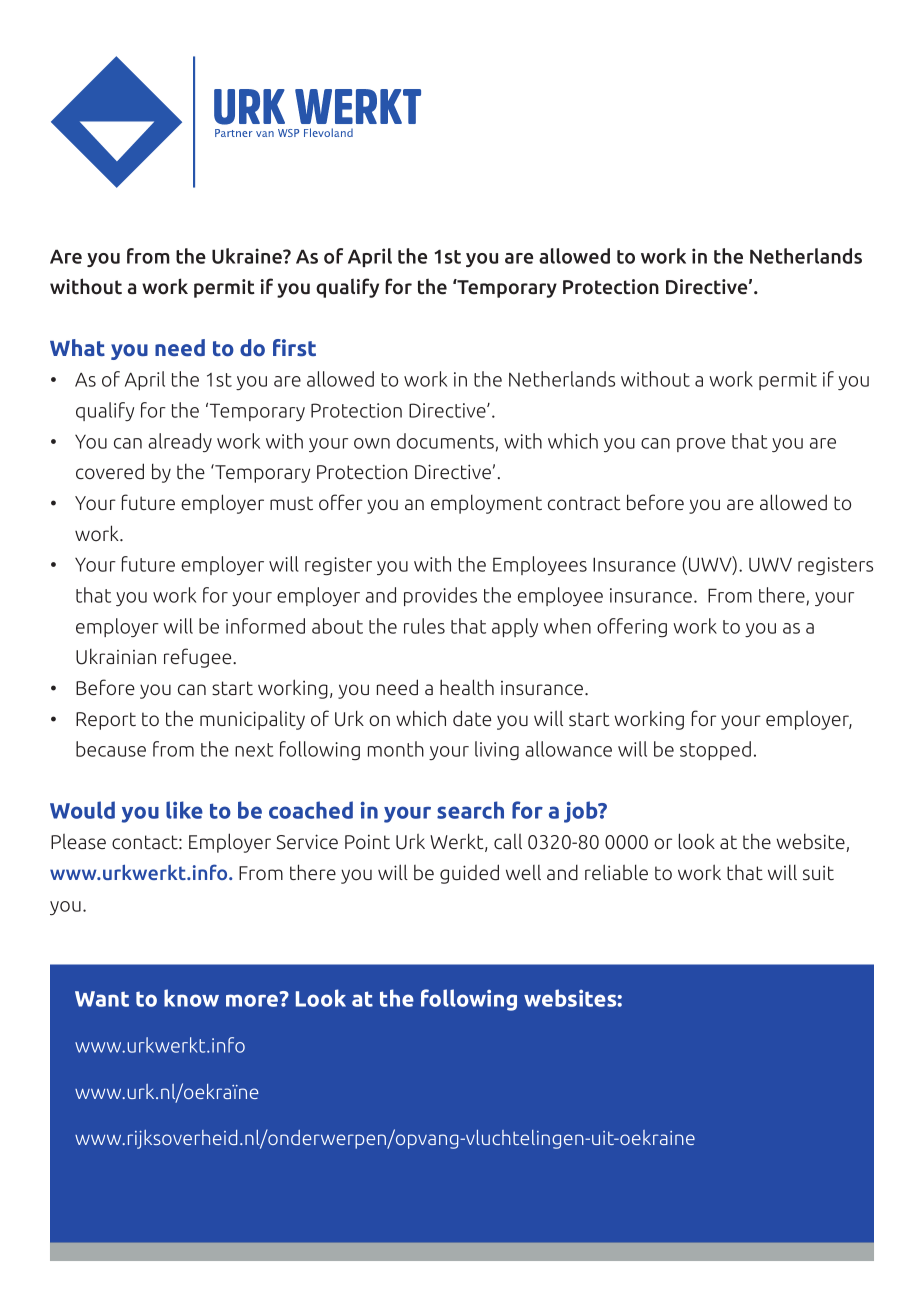 This page has height=1311, width=924. I want to click on know, so click(191, 998).
